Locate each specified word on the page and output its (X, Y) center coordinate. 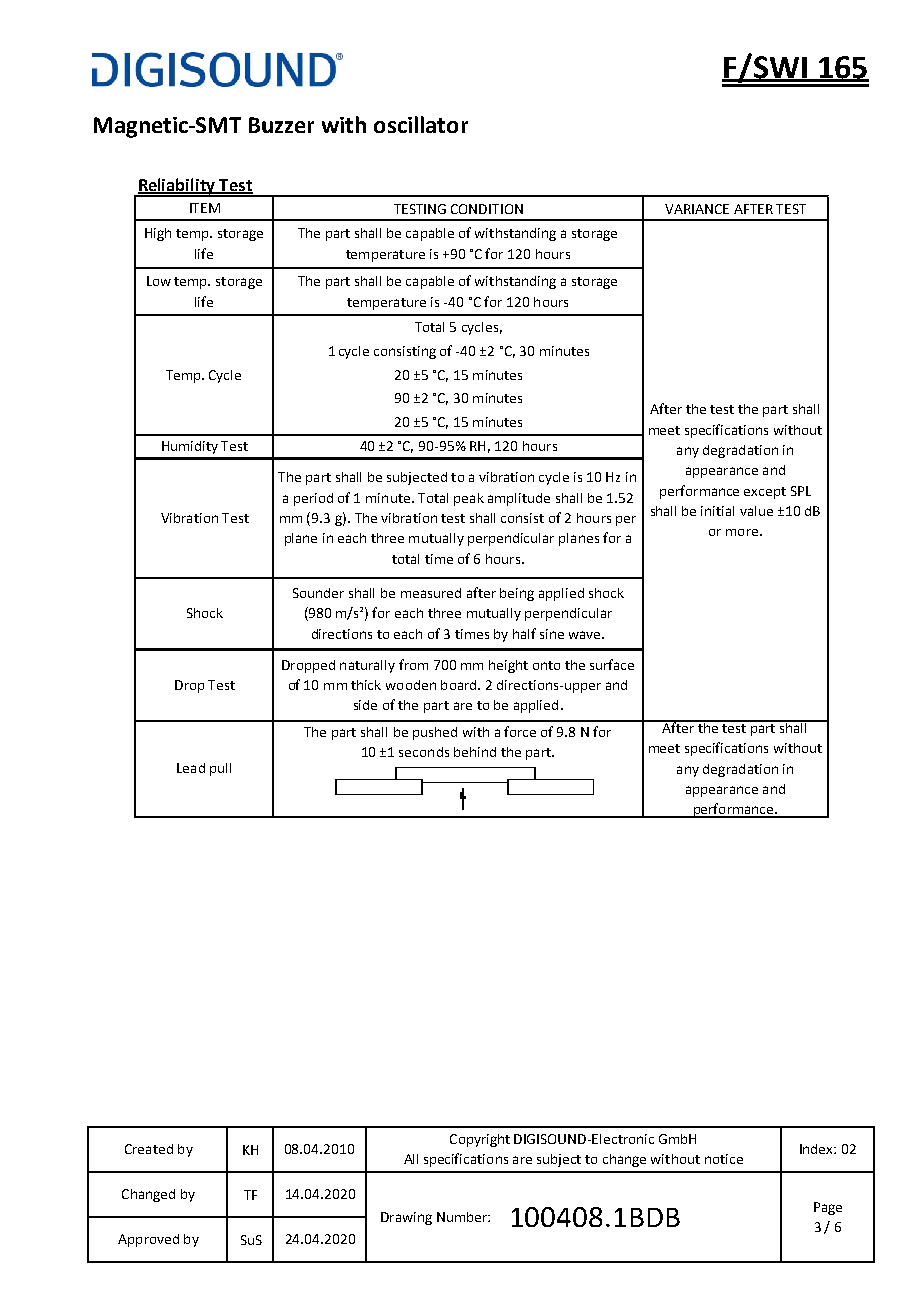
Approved (148, 1240)
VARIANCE (697, 209)
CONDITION (487, 209)
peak (469, 499)
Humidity (190, 447)
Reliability (177, 187)
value (756, 511)
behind (475, 752)
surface (612, 664)
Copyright (480, 1140)
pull (220, 769)
